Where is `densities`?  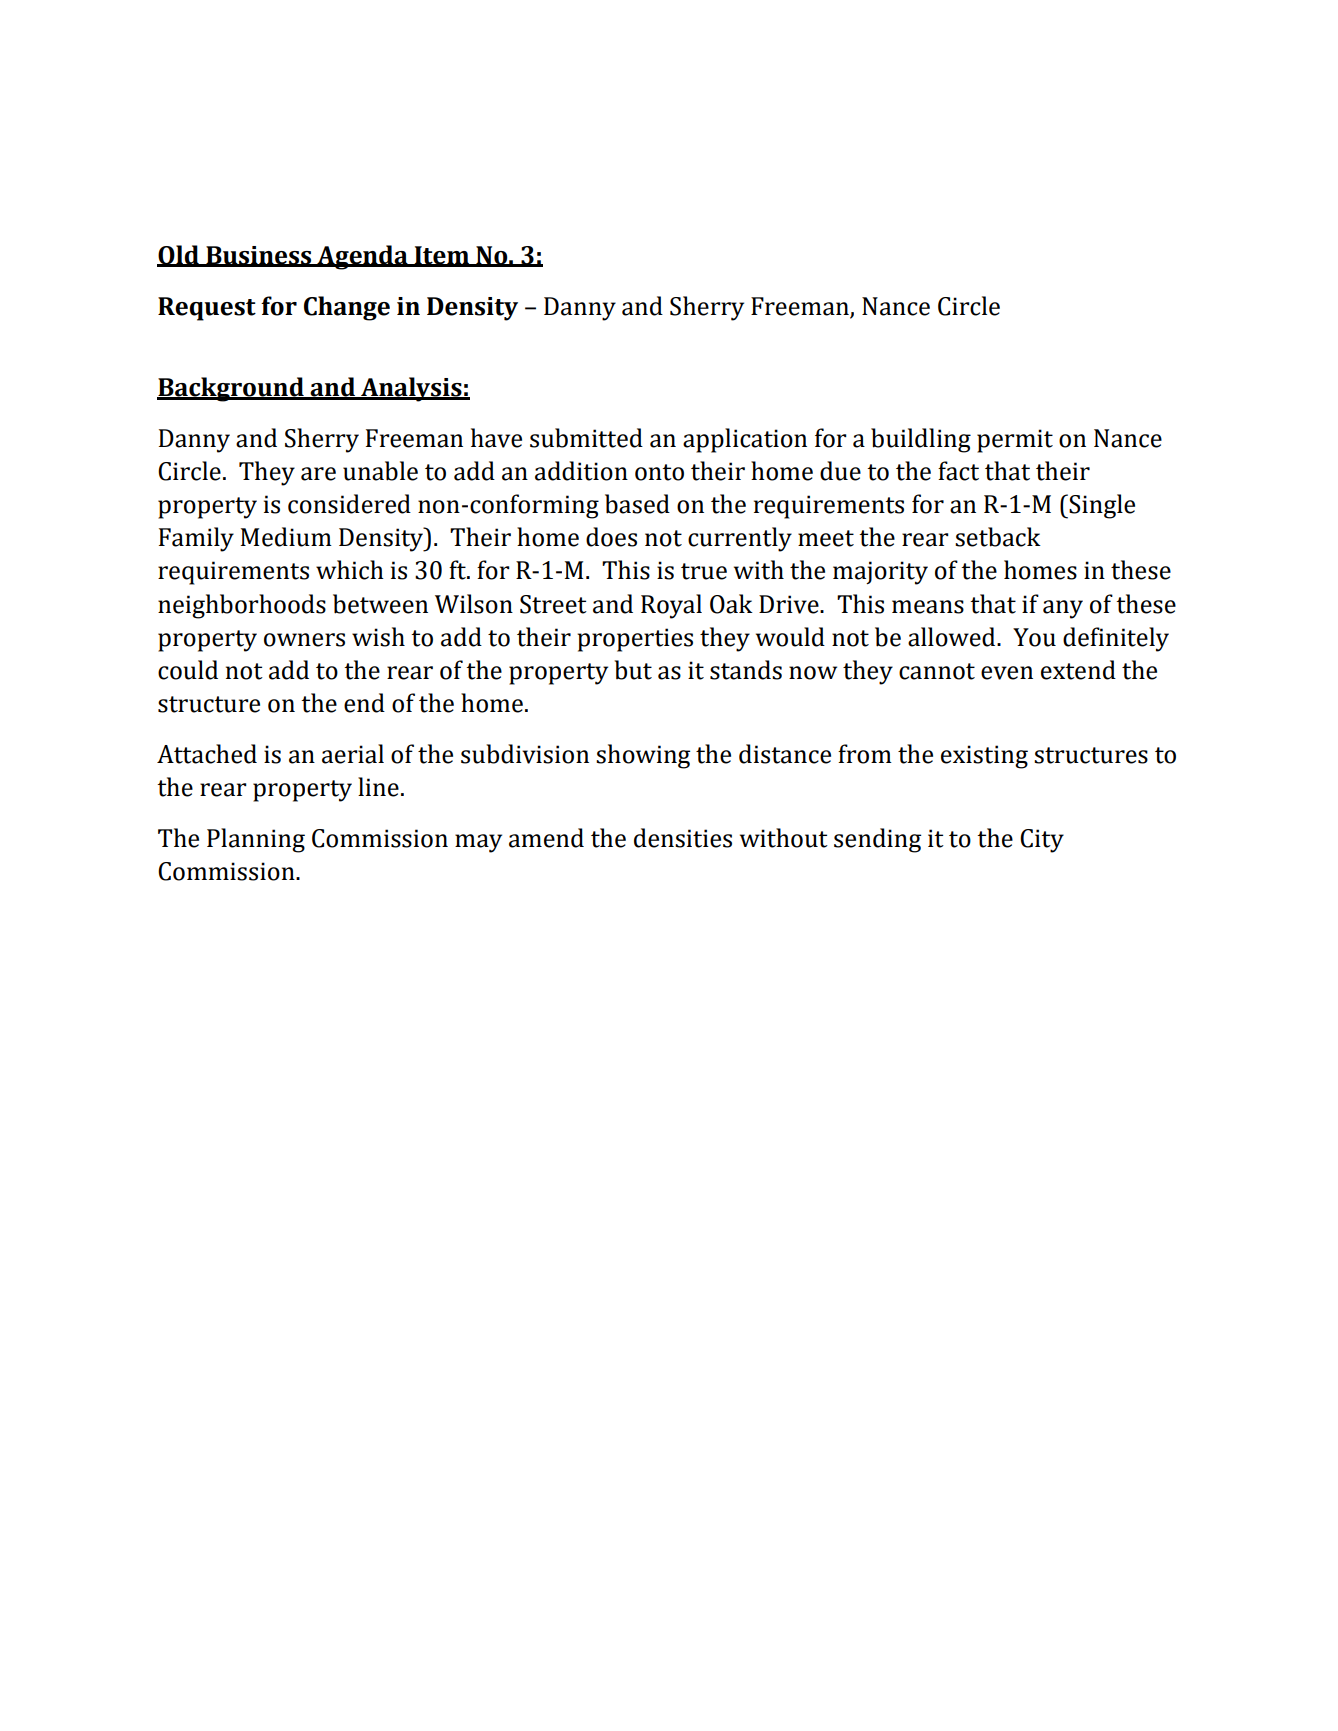
densities is located at coordinates (683, 838).
